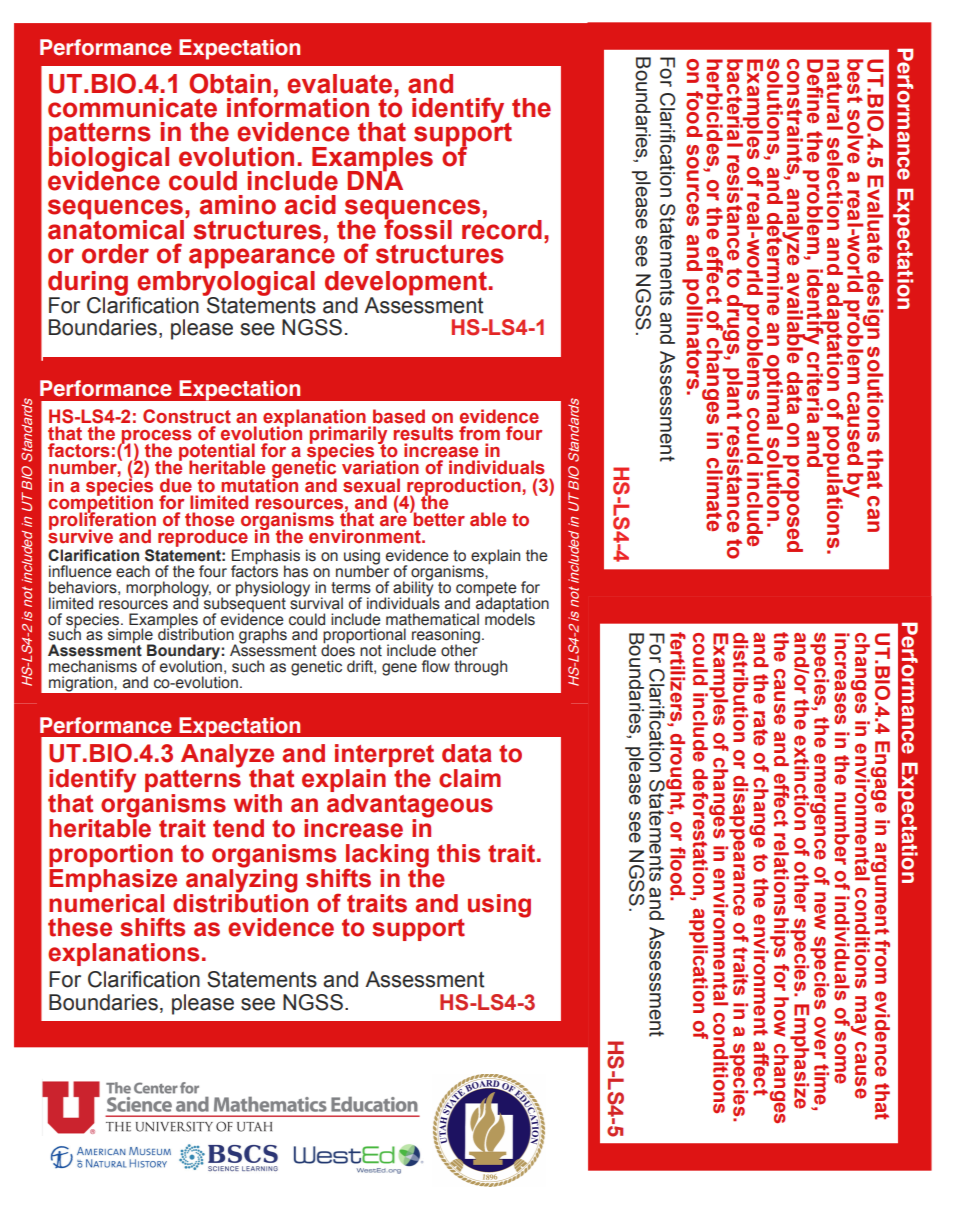 This screenshot has height=1232, width=953. I want to click on DNA, so click(375, 179).
